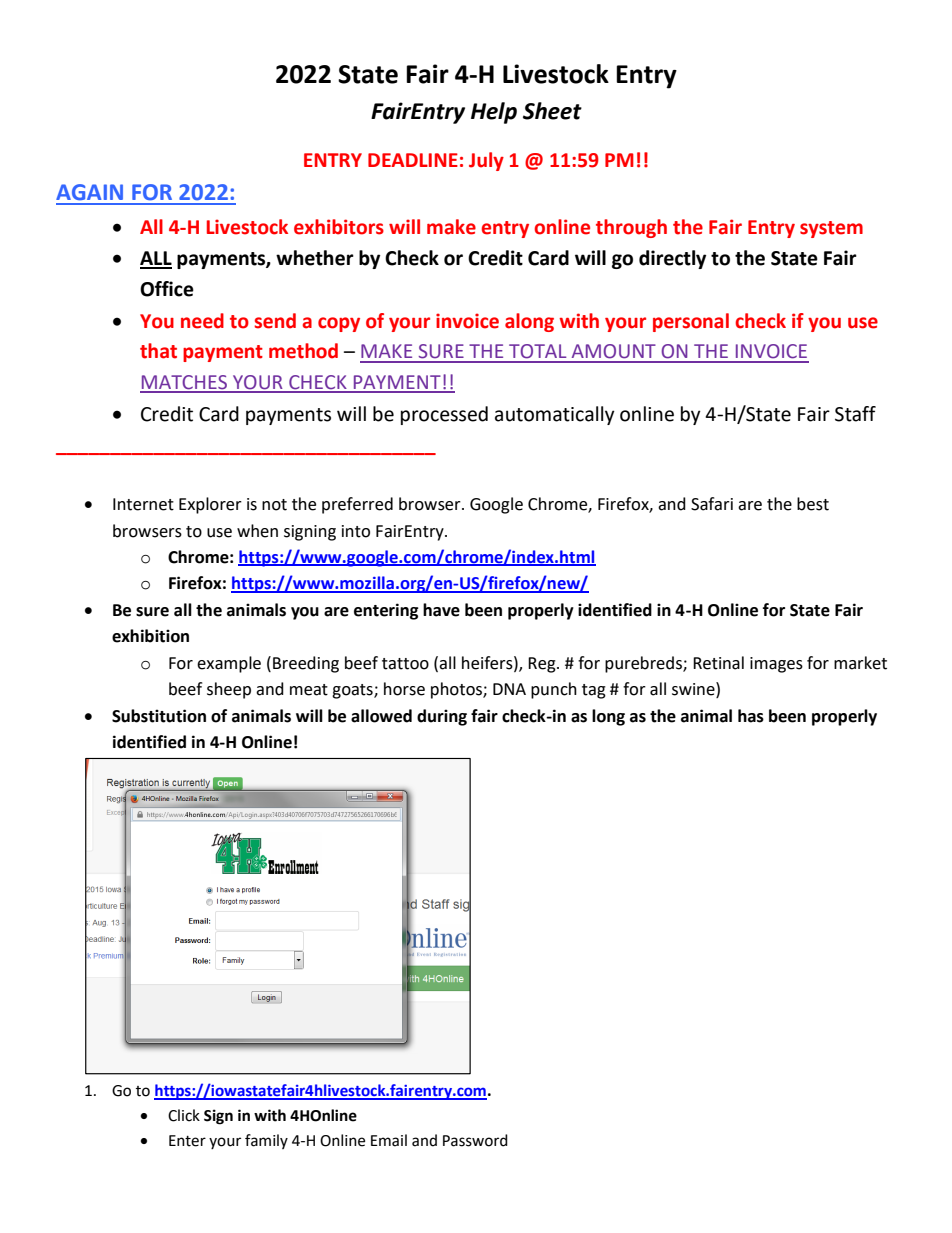 The width and height of the document is (952, 1233). I want to click on July, so click(486, 161).
